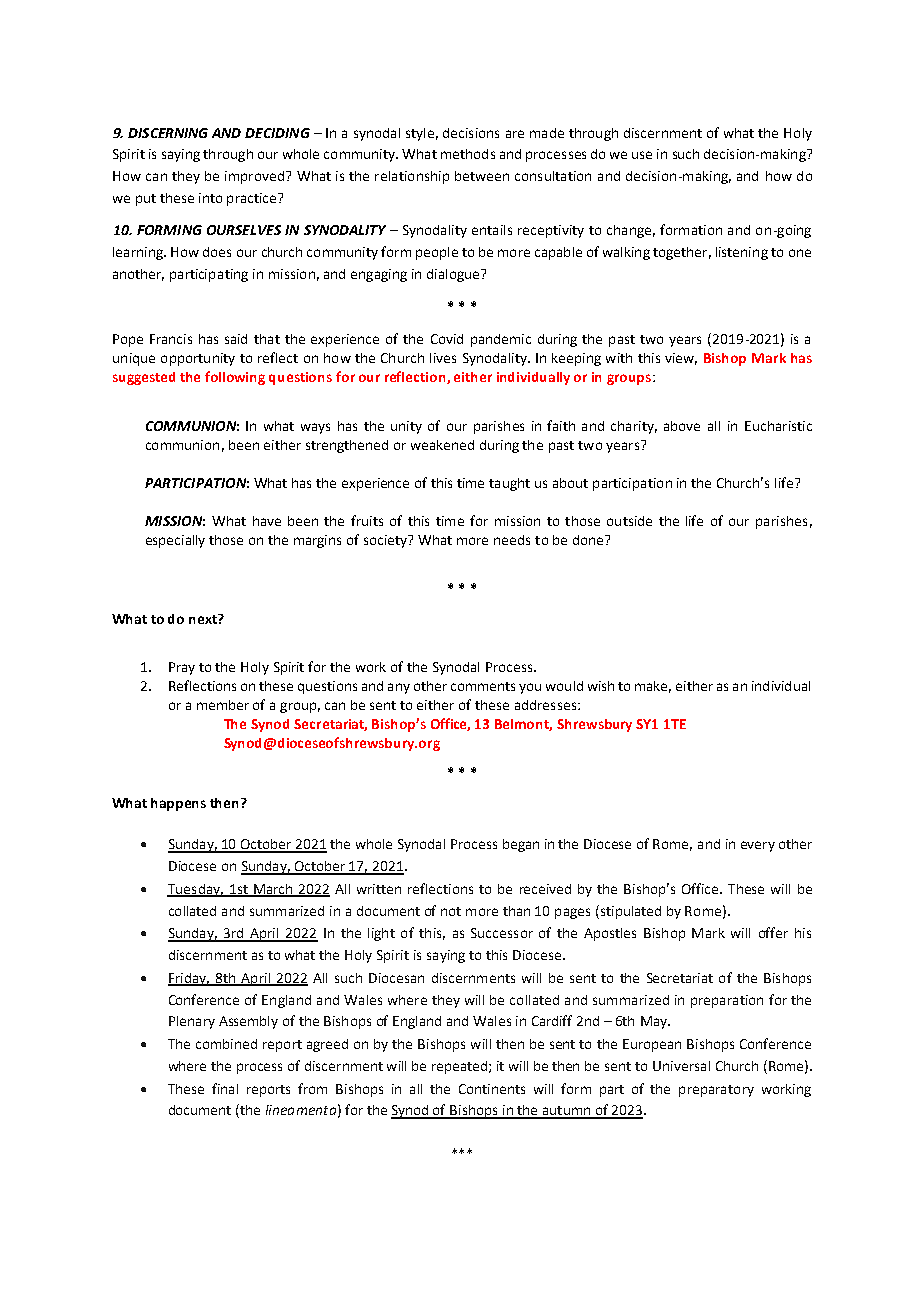 This document has width=924, height=1308. Describe the element at coordinates (642, 155) in the document. I see `use` at that location.
